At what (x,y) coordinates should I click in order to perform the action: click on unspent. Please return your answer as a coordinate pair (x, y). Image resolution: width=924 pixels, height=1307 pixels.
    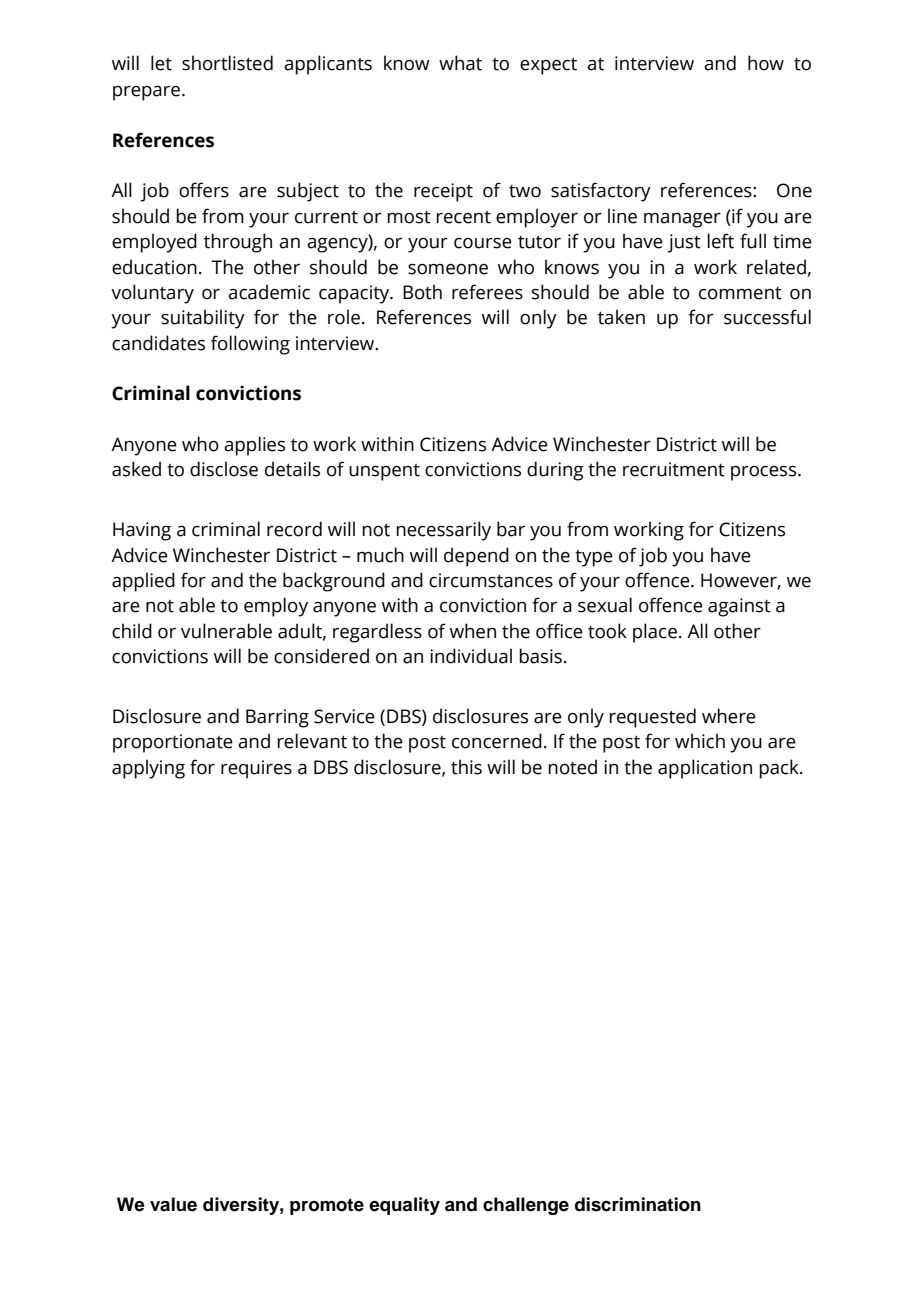
    Looking at the image, I should click on (384, 472).
